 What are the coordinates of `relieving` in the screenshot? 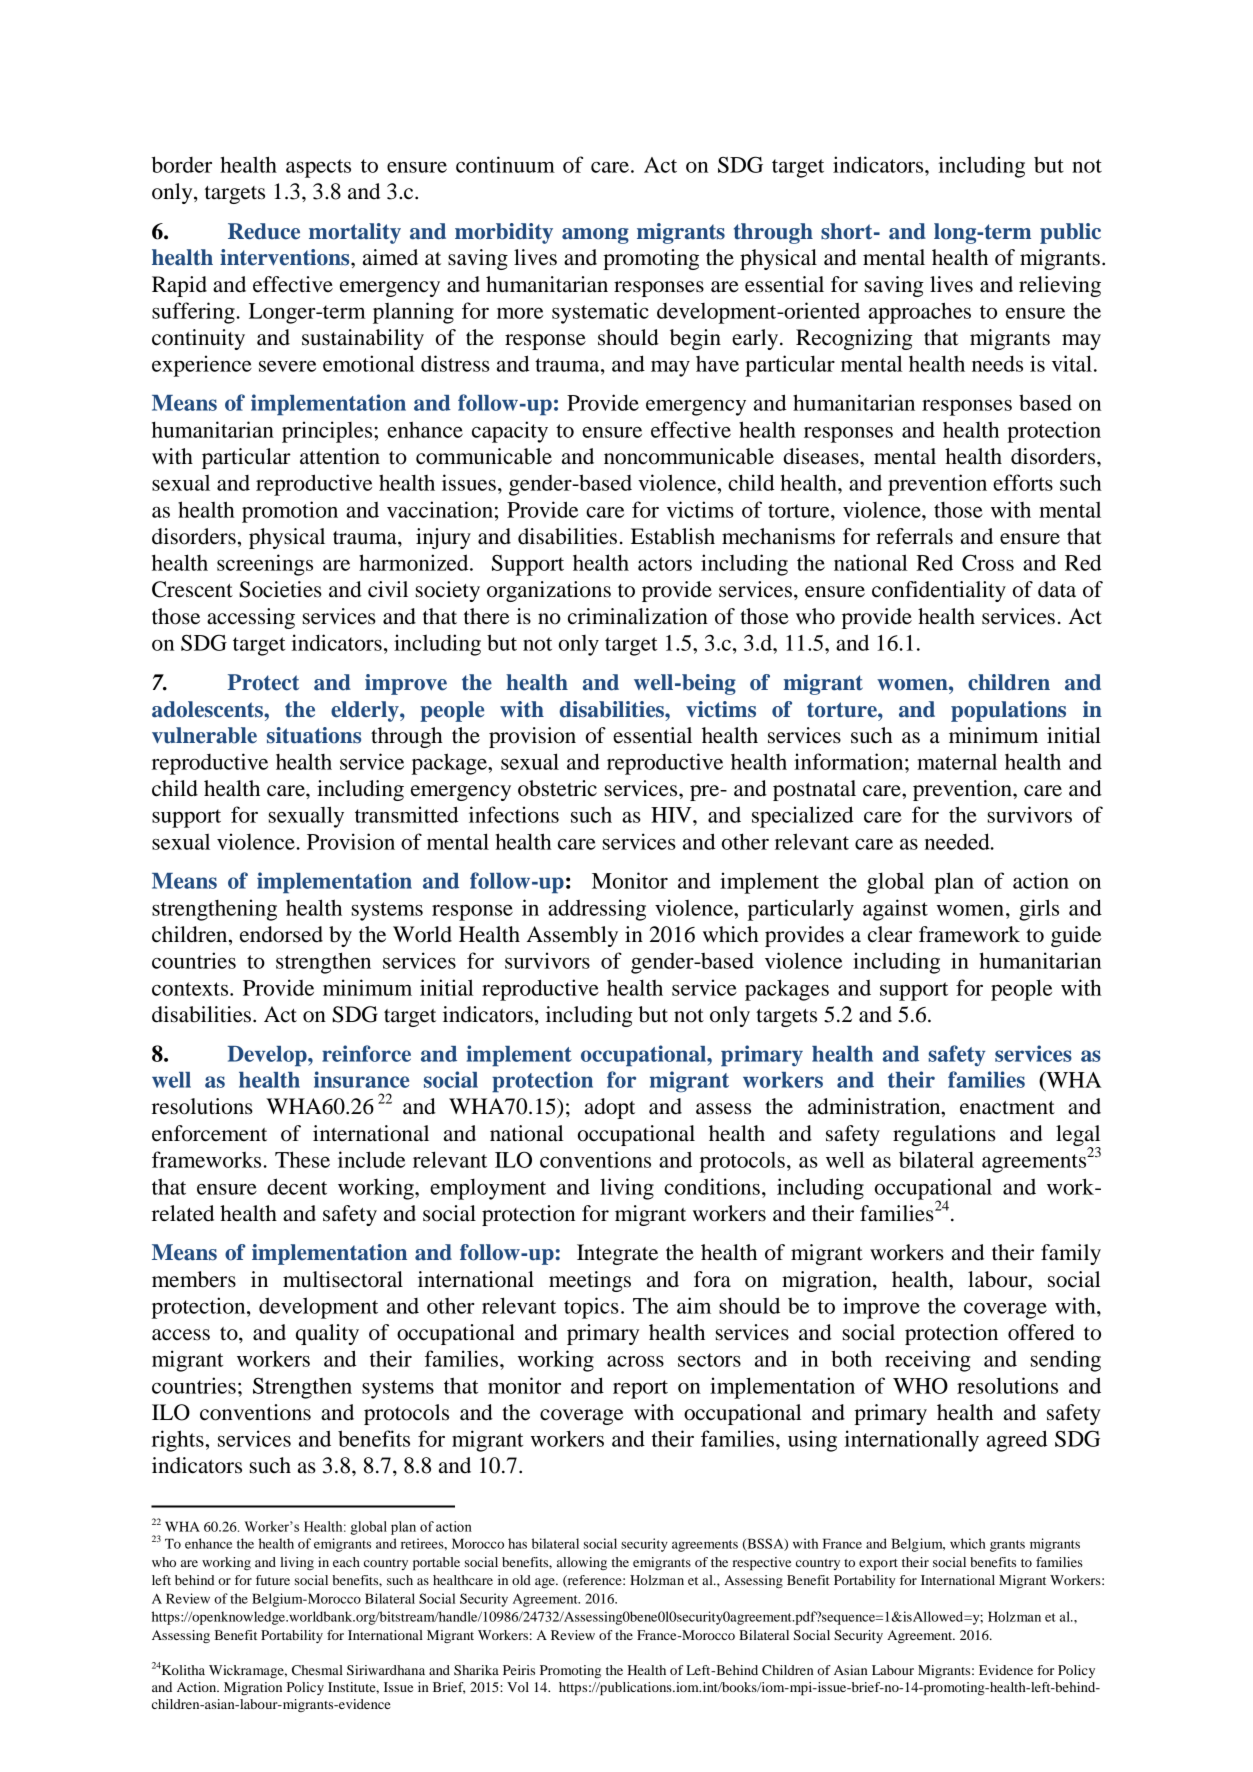 It's located at (1060, 286).
